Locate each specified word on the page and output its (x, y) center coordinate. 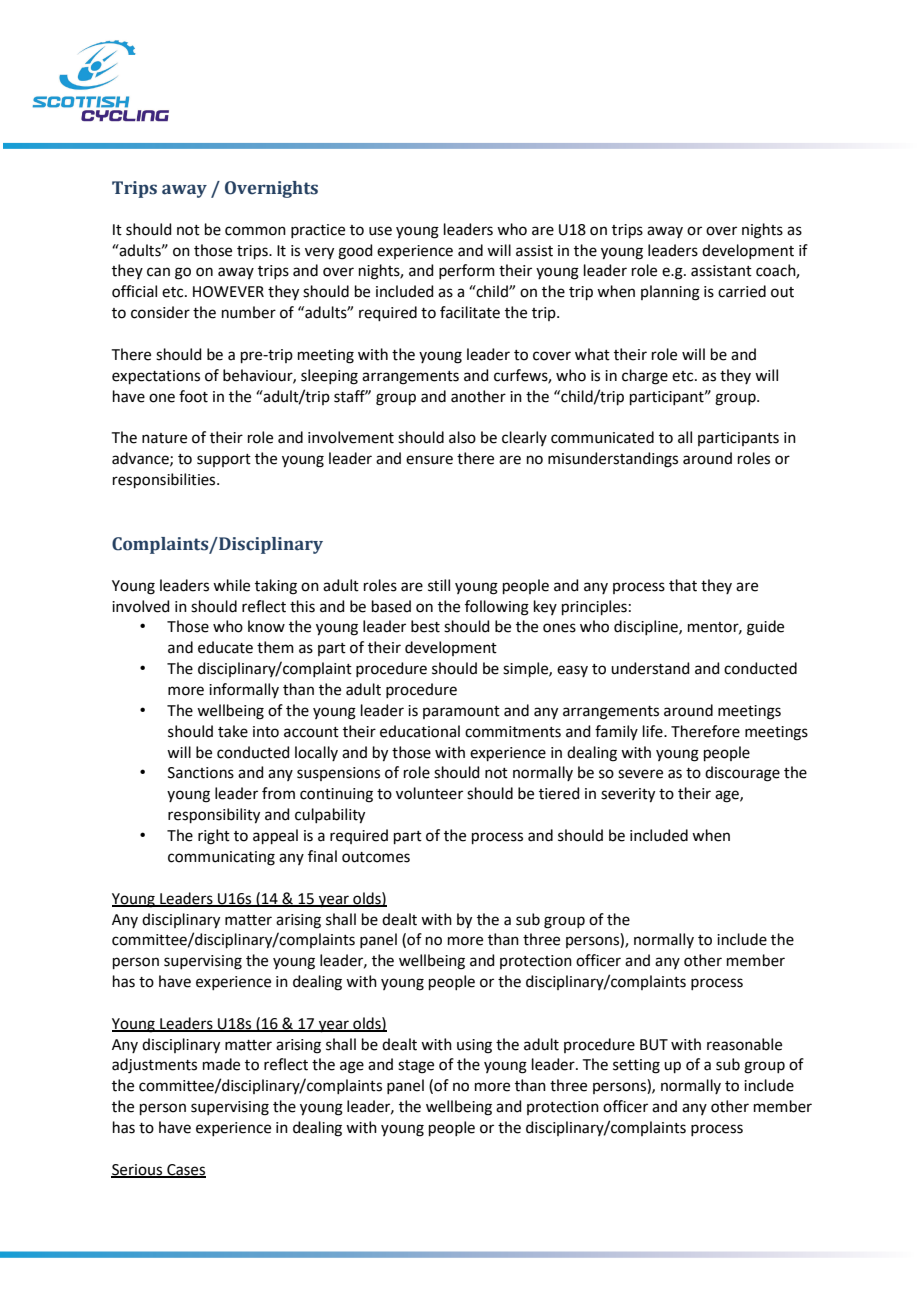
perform (467, 271)
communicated (602, 437)
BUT (654, 1045)
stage (416, 1067)
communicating (221, 858)
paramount (461, 712)
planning (670, 293)
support (224, 460)
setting (636, 1066)
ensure (429, 460)
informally (244, 690)
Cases (185, 1170)
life (654, 731)
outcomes (376, 857)
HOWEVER (228, 292)
